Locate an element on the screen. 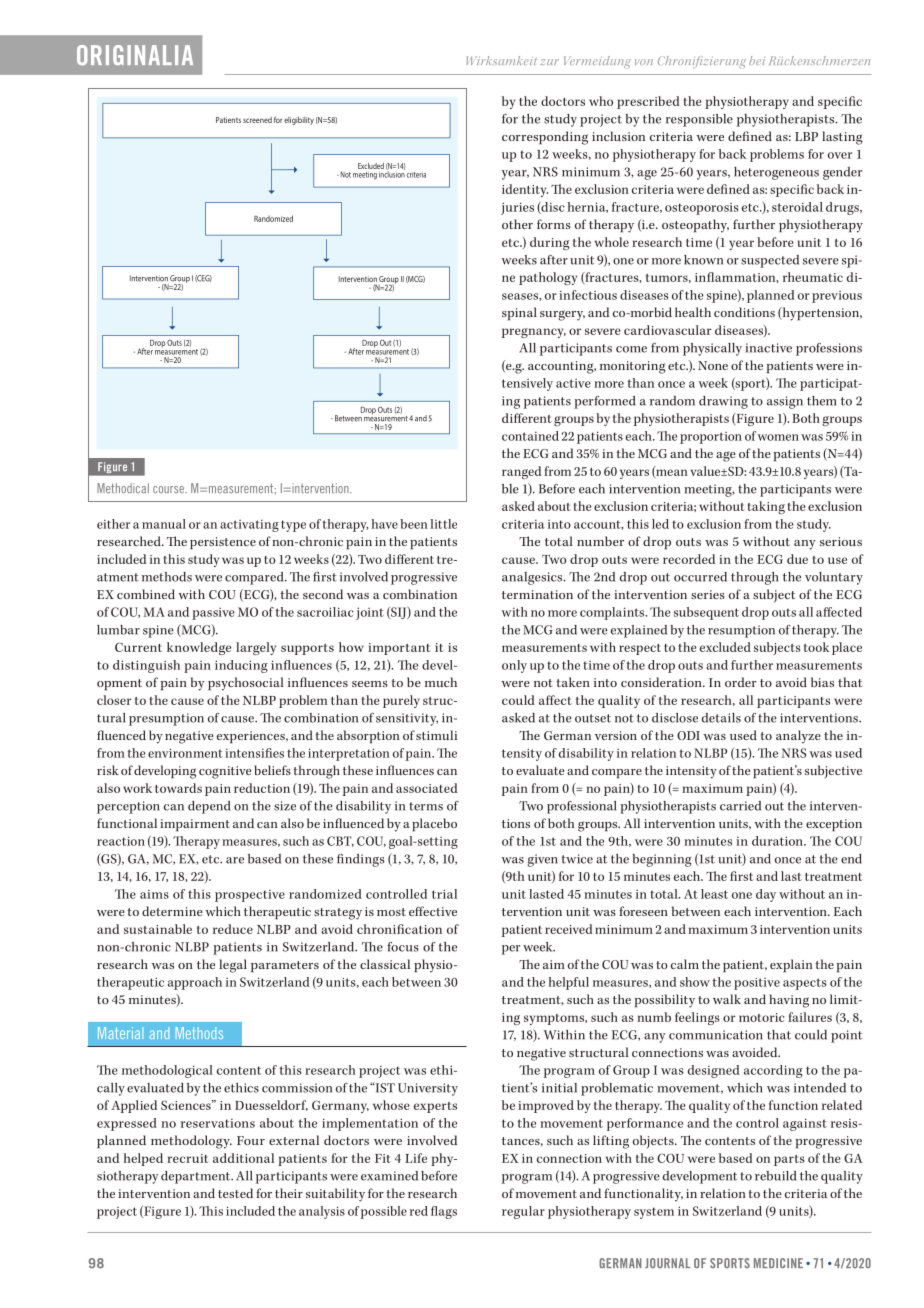 The width and height of the screenshot is (924, 1308). bei is located at coordinates (757, 60).
